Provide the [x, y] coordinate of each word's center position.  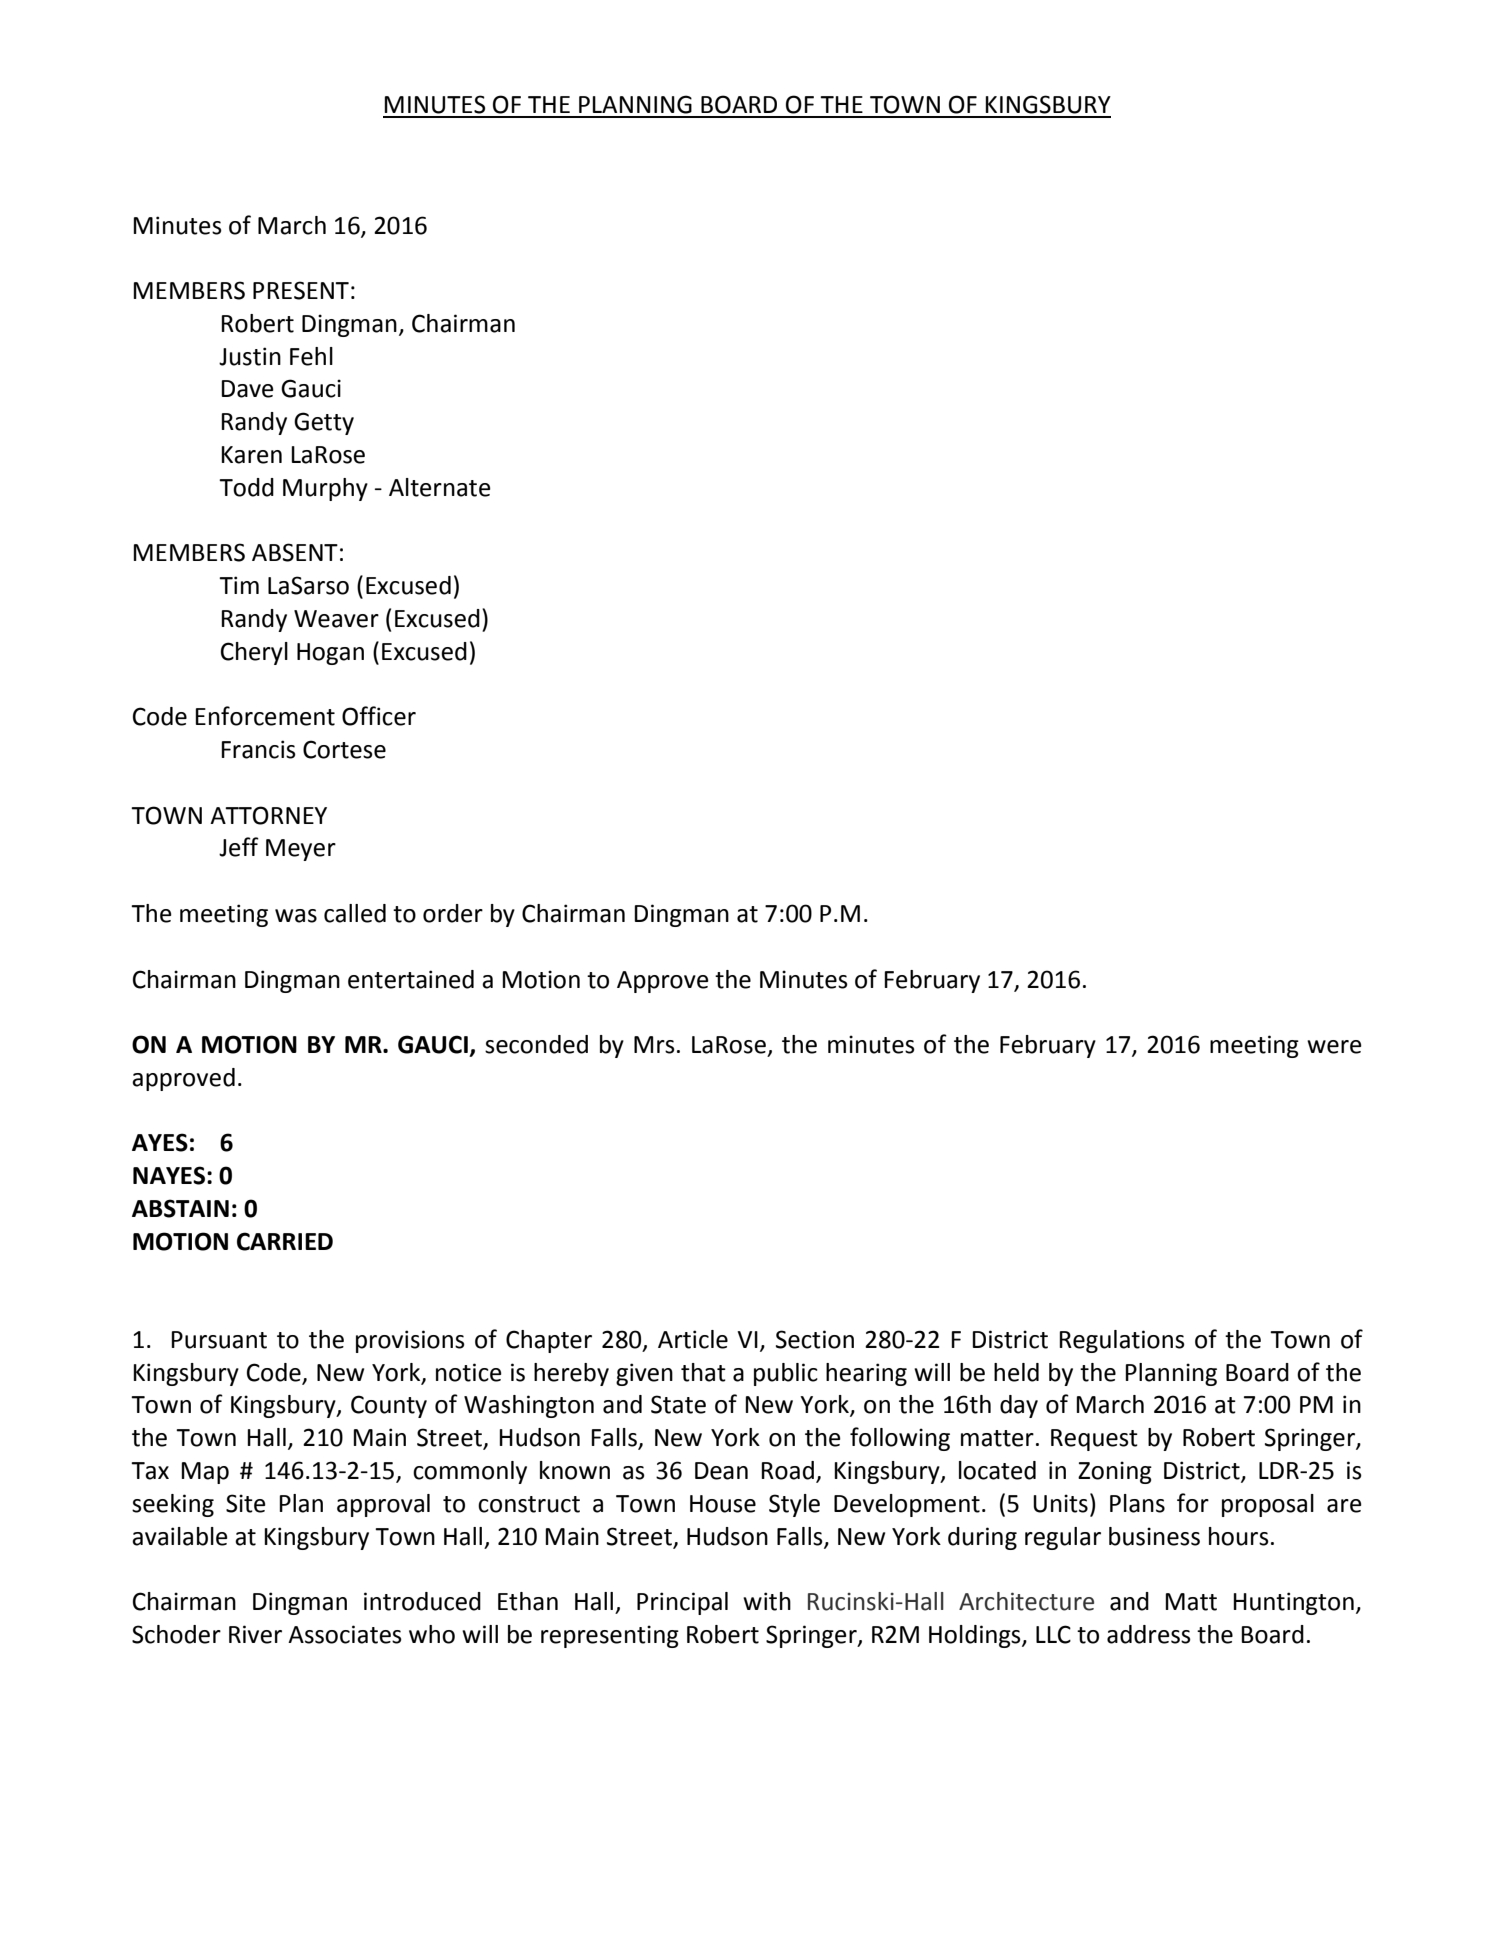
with [767, 1601]
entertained [411, 979]
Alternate [440, 487]
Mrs [654, 1045]
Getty [324, 423]
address [1149, 1634]
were [1334, 1047]
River [255, 1634]
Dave [247, 389]
